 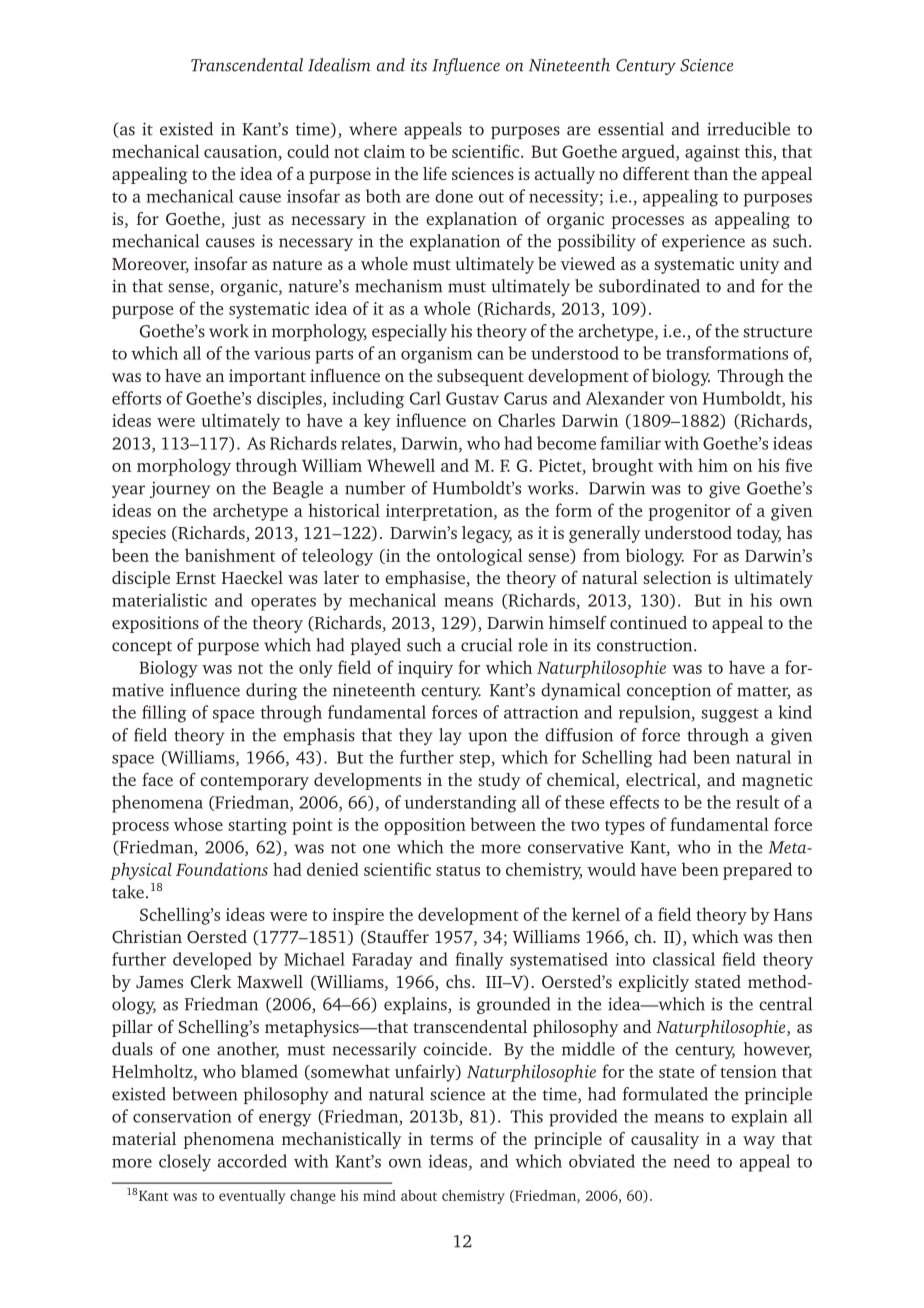 I want to click on important, so click(x=267, y=377).
